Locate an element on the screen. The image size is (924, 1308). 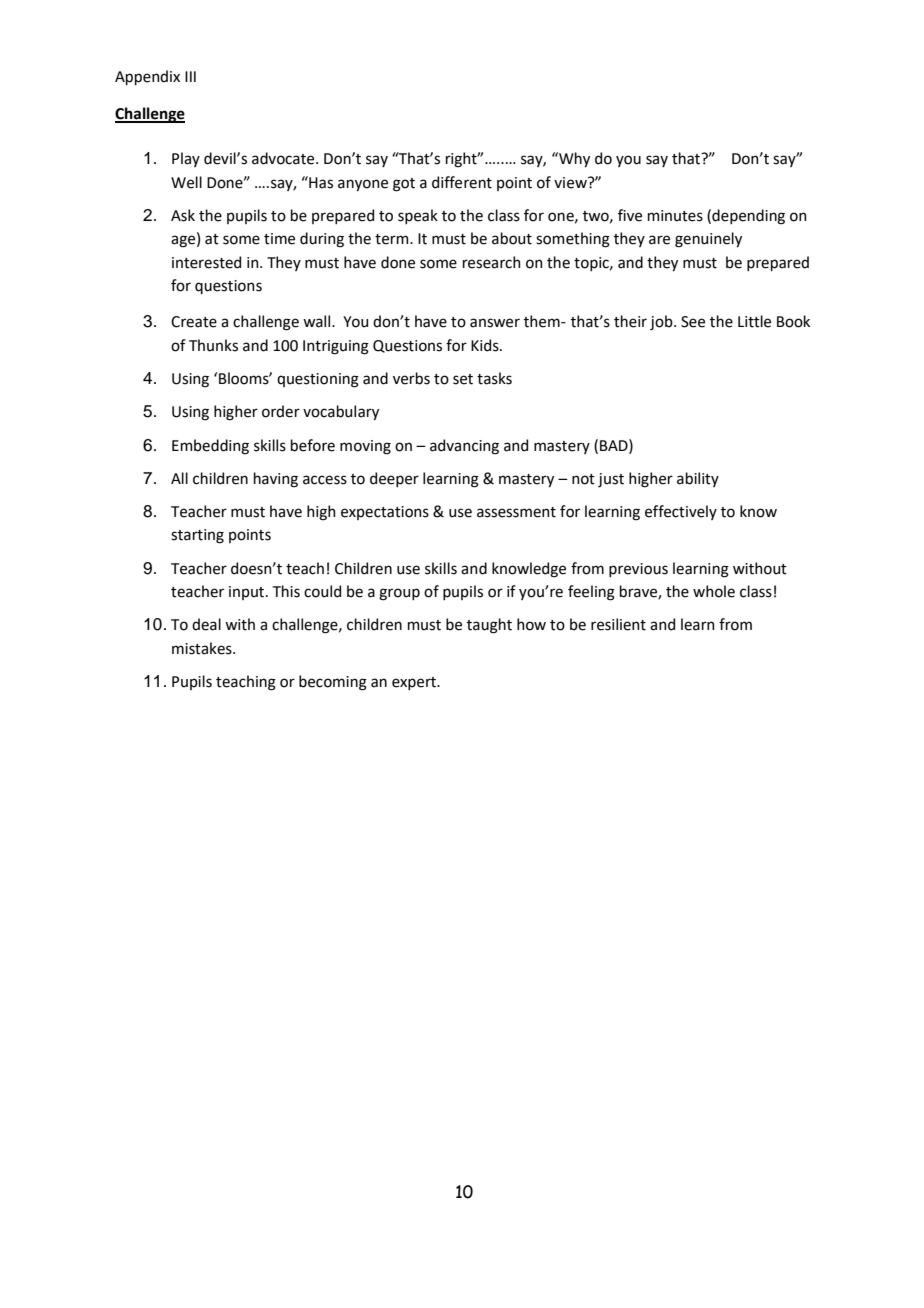
having is located at coordinates (276, 480).
